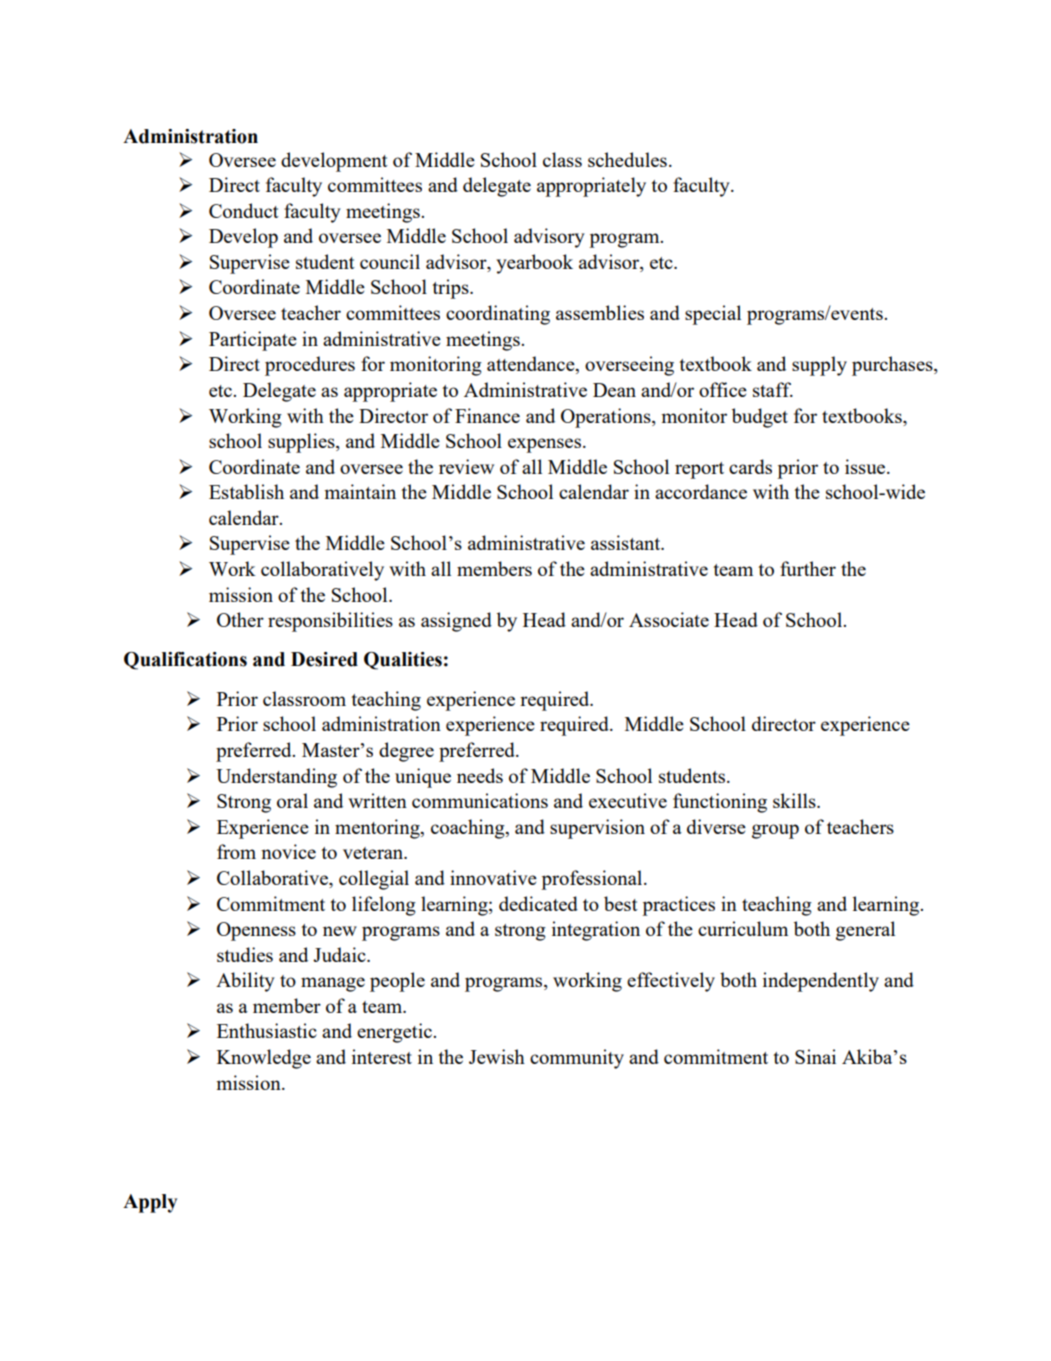  What do you see at coordinates (627, 159) in the document?
I see `schedules` at bounding box center [627, 159].
